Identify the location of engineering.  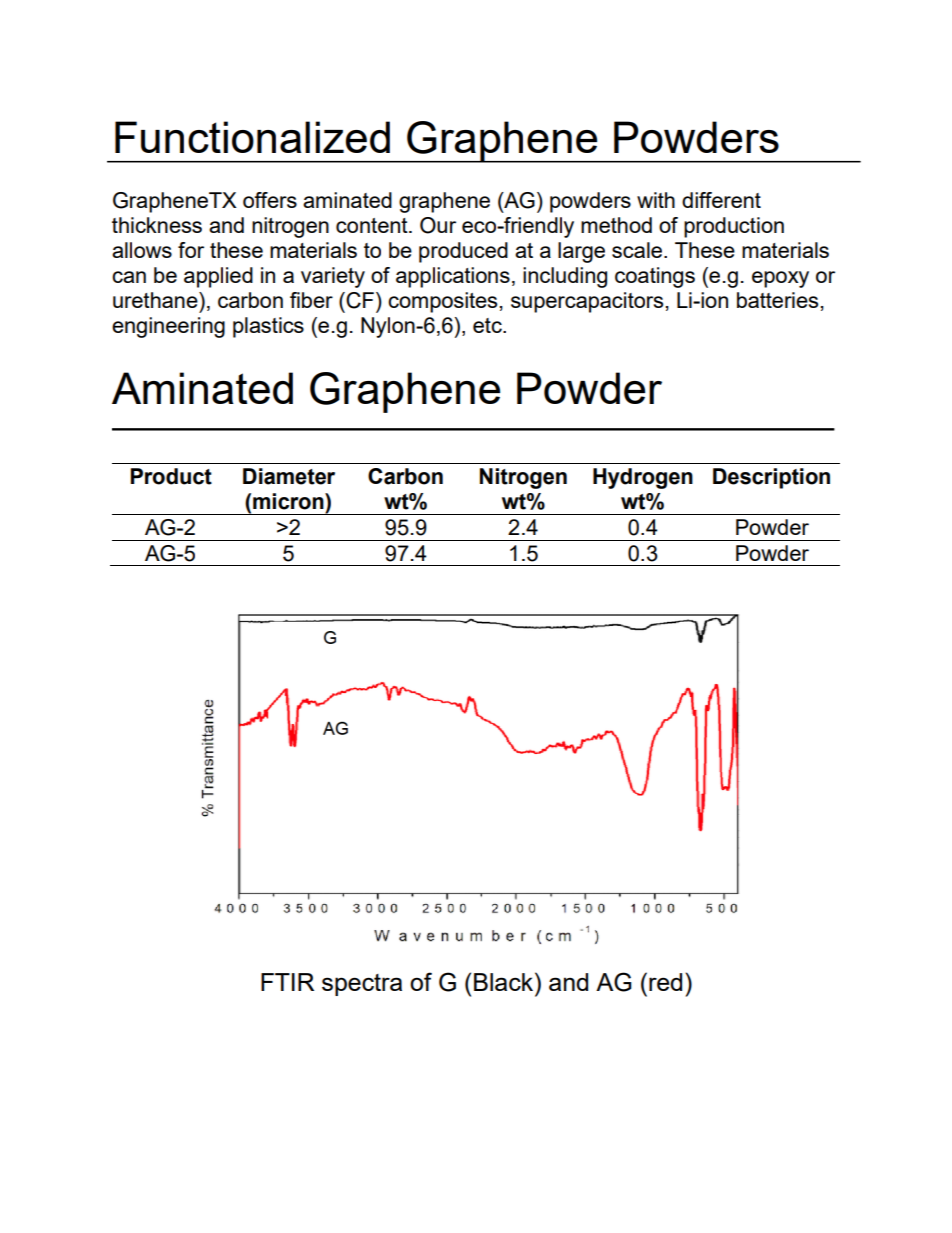
(168, 327).
